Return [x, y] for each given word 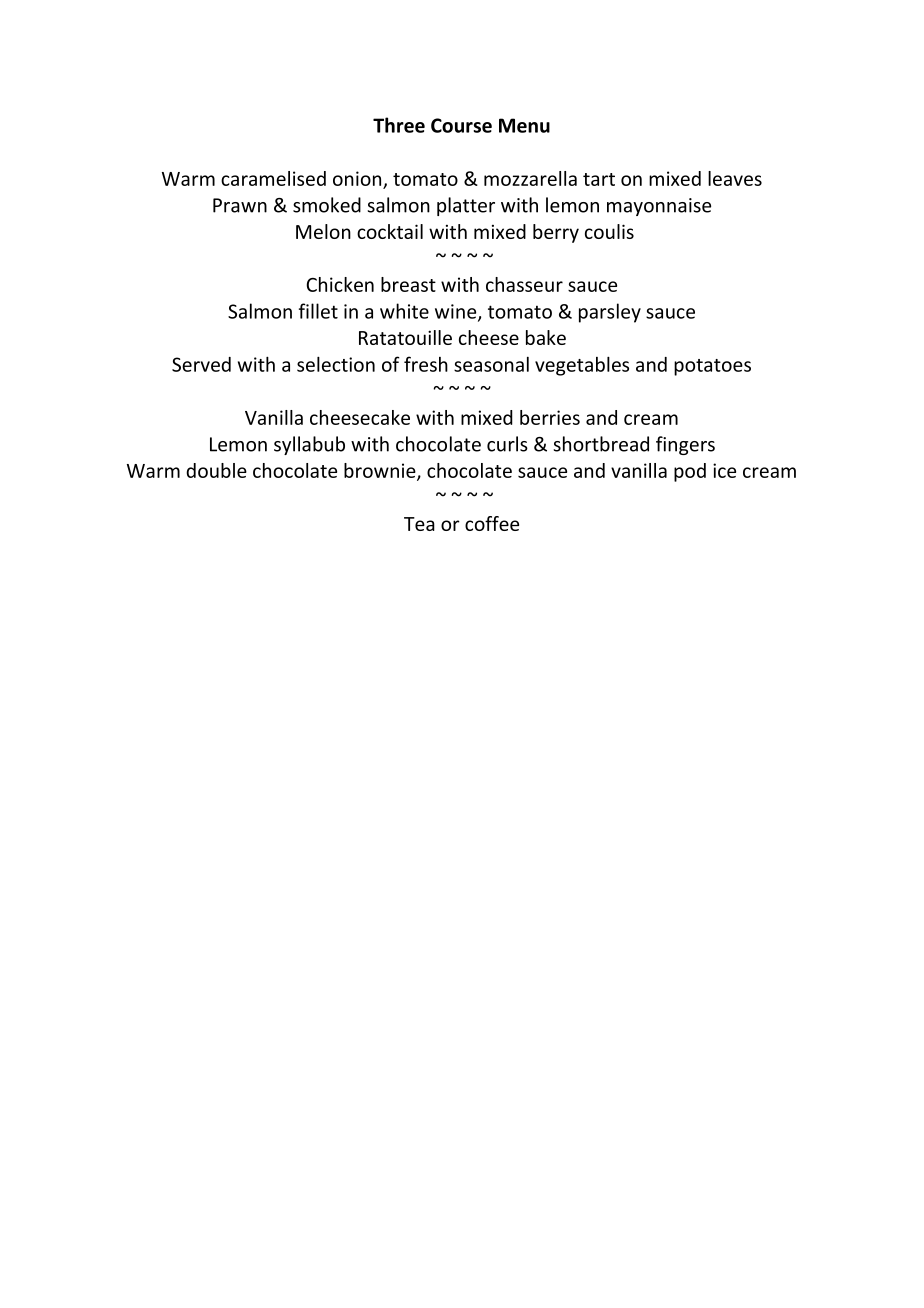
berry [556, 233]
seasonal [491, 364]
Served [201, 364]
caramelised [273, 178]
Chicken [340, 284]
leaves [735, 178]
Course [461, 125]
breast [408, 284]
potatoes [712, 367]
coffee [492, 523]
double [216, 470]
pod [690, 472]
